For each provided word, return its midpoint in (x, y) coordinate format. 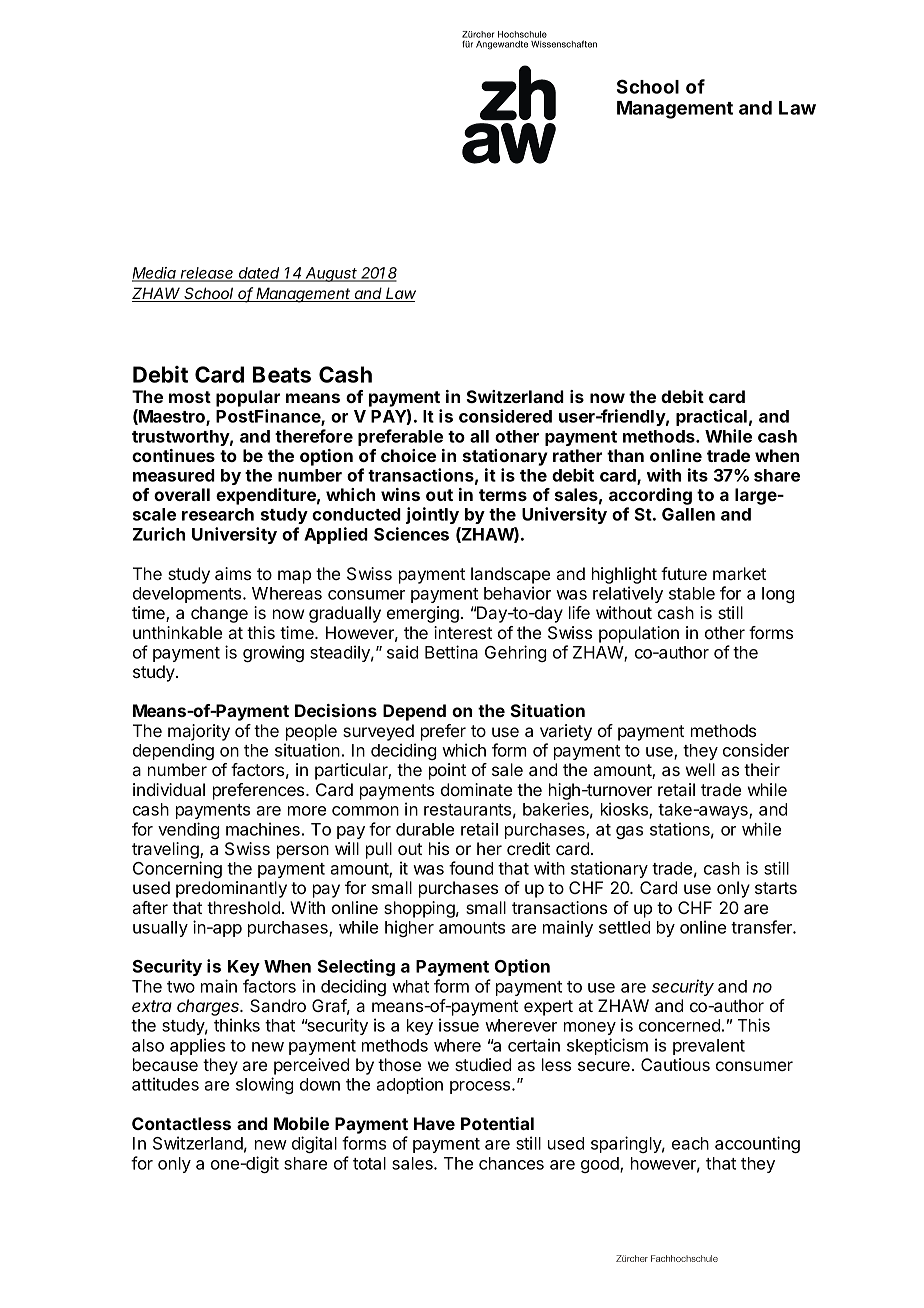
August (332, 274)
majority (199, 732)
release (207, 274)
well (700, 769)
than (625, 455)
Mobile (301, 1123)
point (447, 771)
